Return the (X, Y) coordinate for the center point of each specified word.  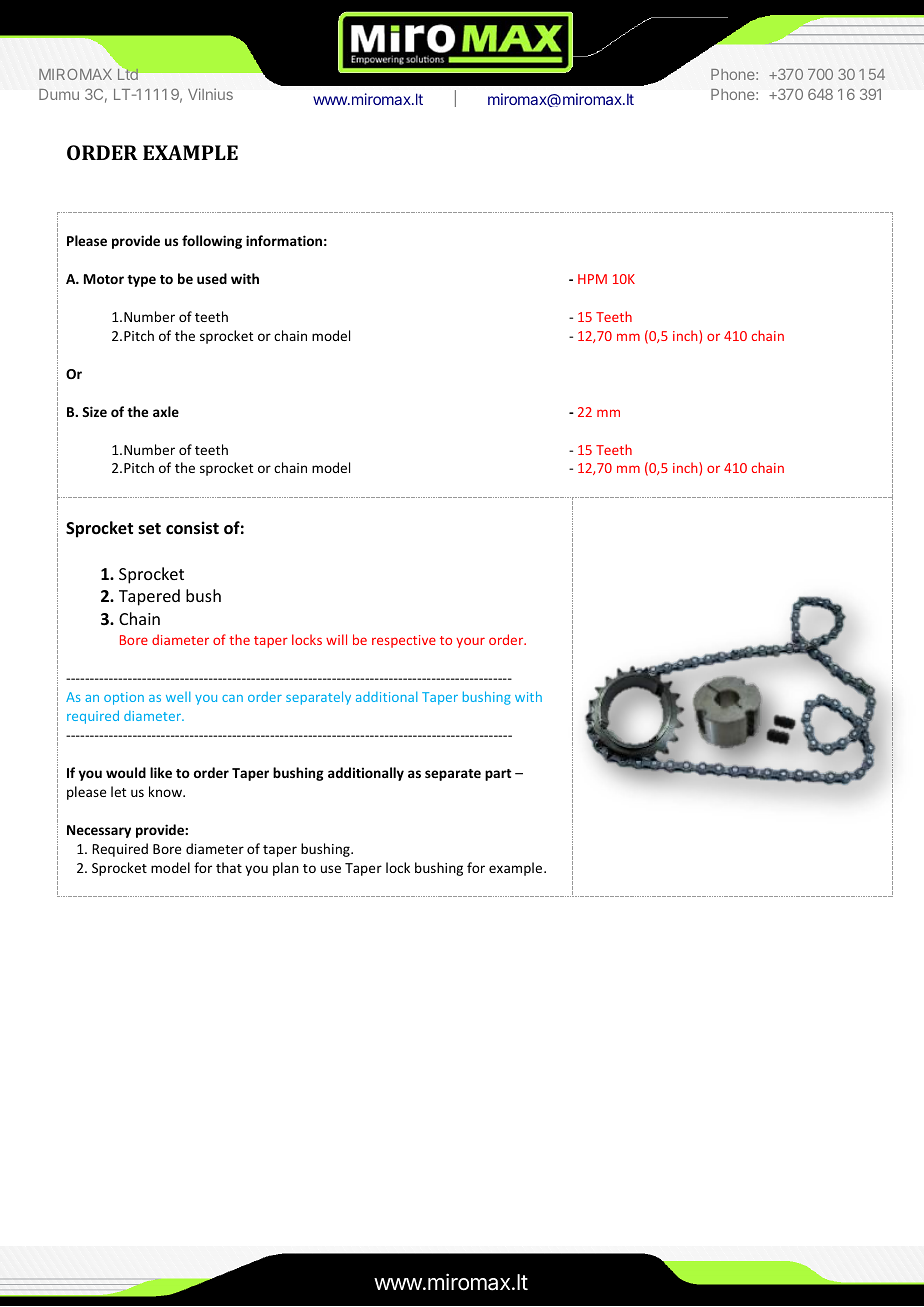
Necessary (99, 831)
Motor (104, 279)
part (498, 775)
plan (286, 869)
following (212, 242)
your (470, 642)
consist (192, 528)
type (141, 281)
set (149, 529)
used (212, 278)
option (124, 698)
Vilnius (210, 94)
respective (404, 641)
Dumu (59, 94)
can (232, 698)
